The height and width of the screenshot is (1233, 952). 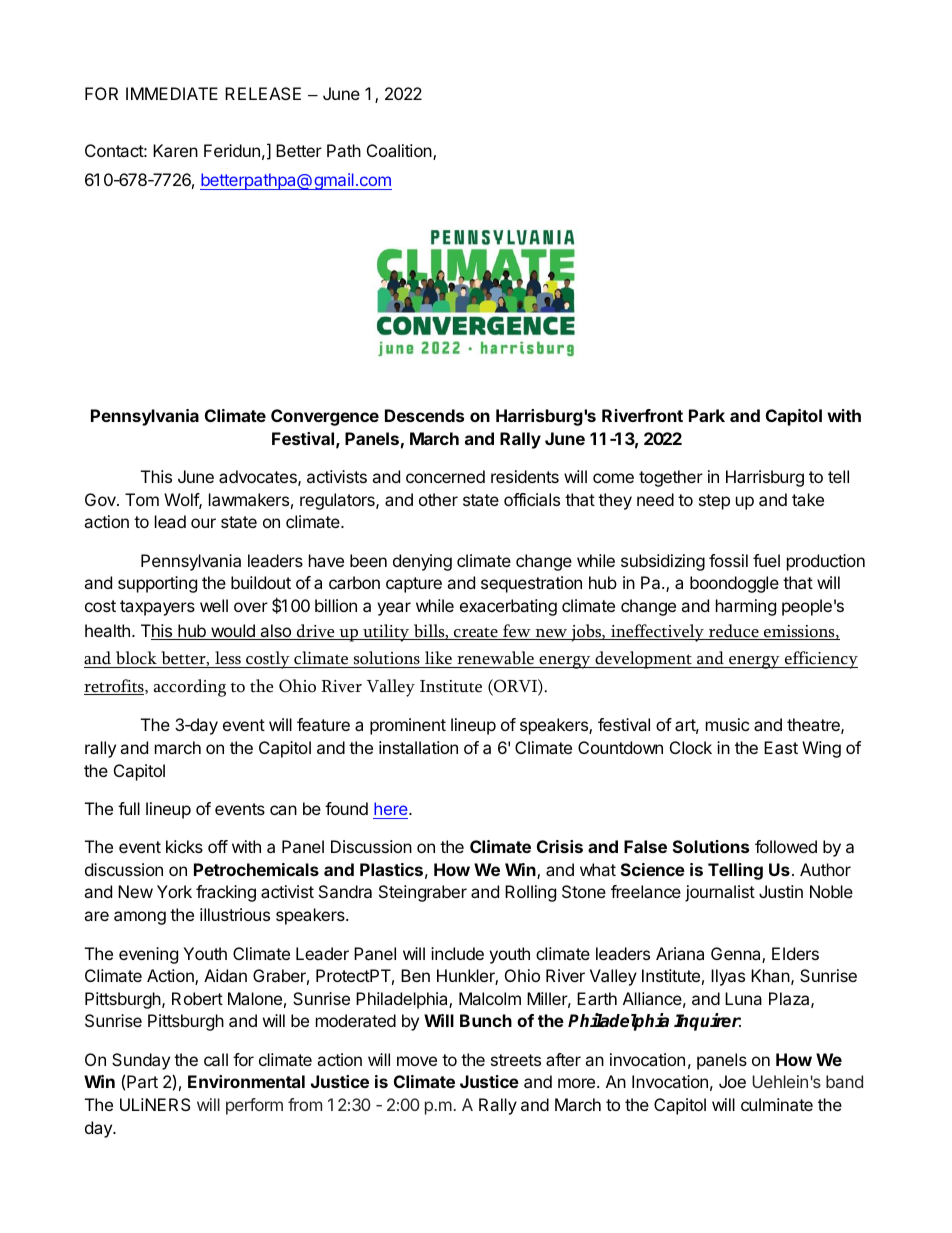 I want to click on Coalition, so click(x=400, y=152).
